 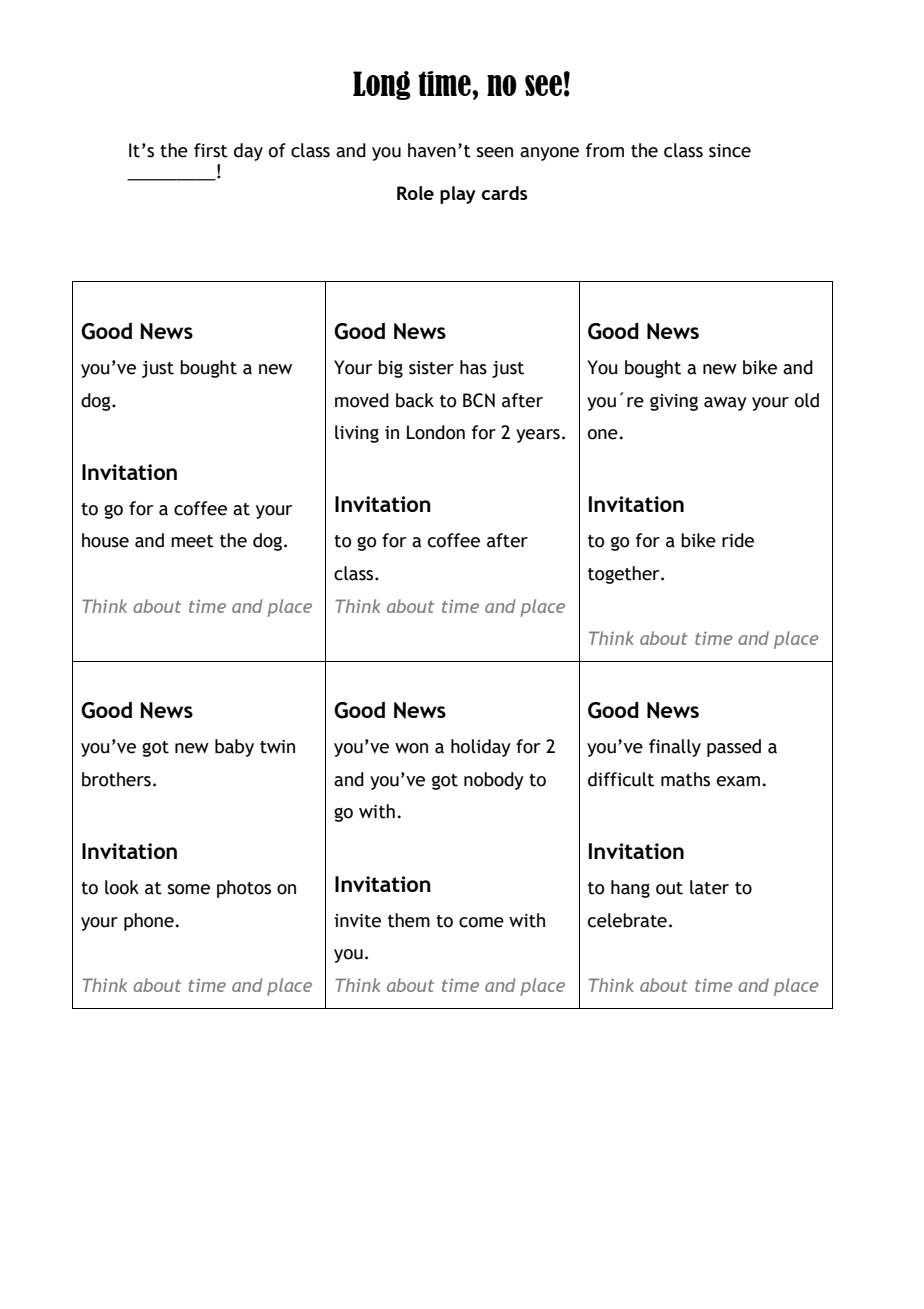 What do you see at coordinates (625, 575) in the image?
I see `together` at bounding box center [625, 575].
